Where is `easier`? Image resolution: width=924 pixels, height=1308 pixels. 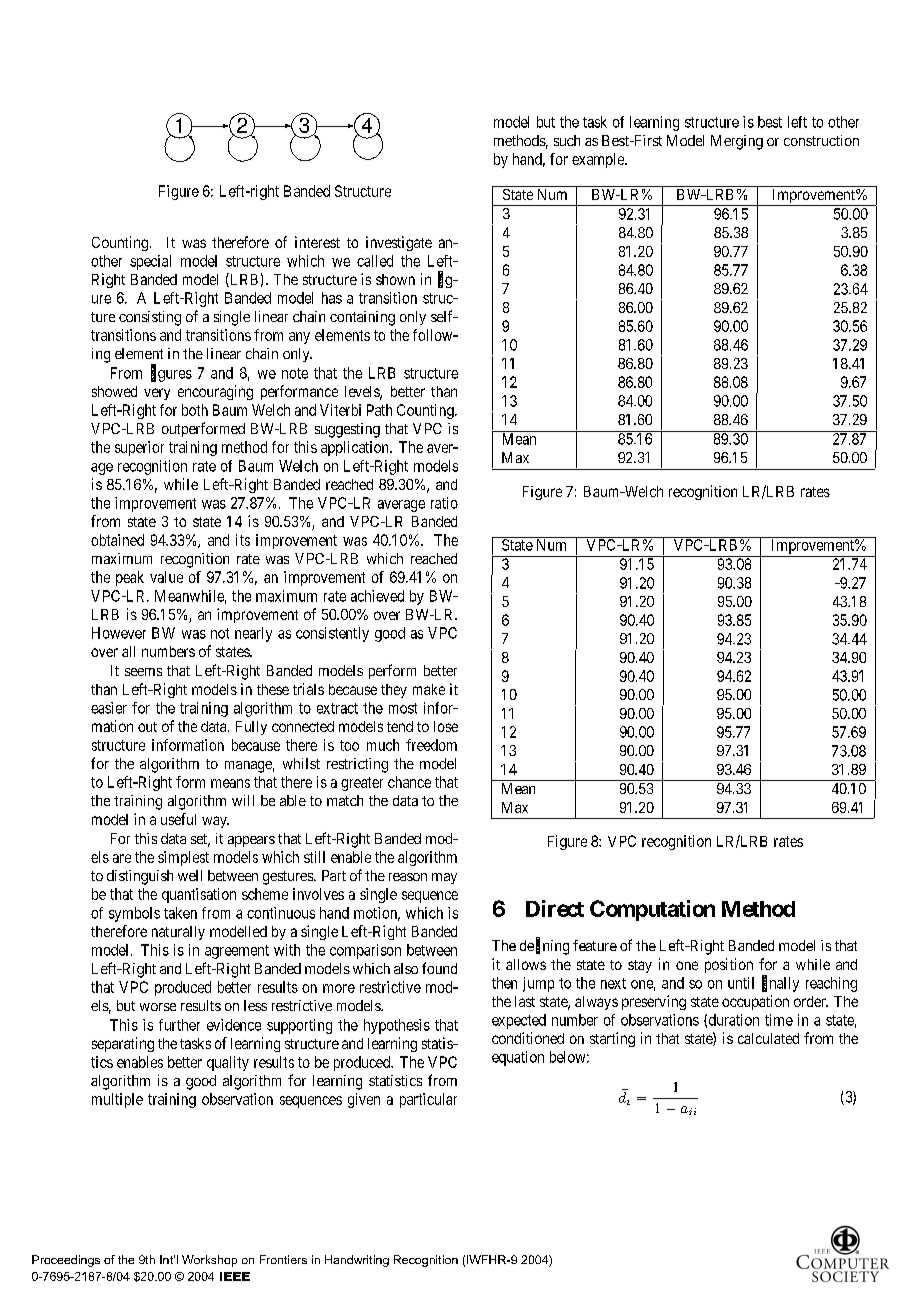
easier is located at coordinates (109, 708).
